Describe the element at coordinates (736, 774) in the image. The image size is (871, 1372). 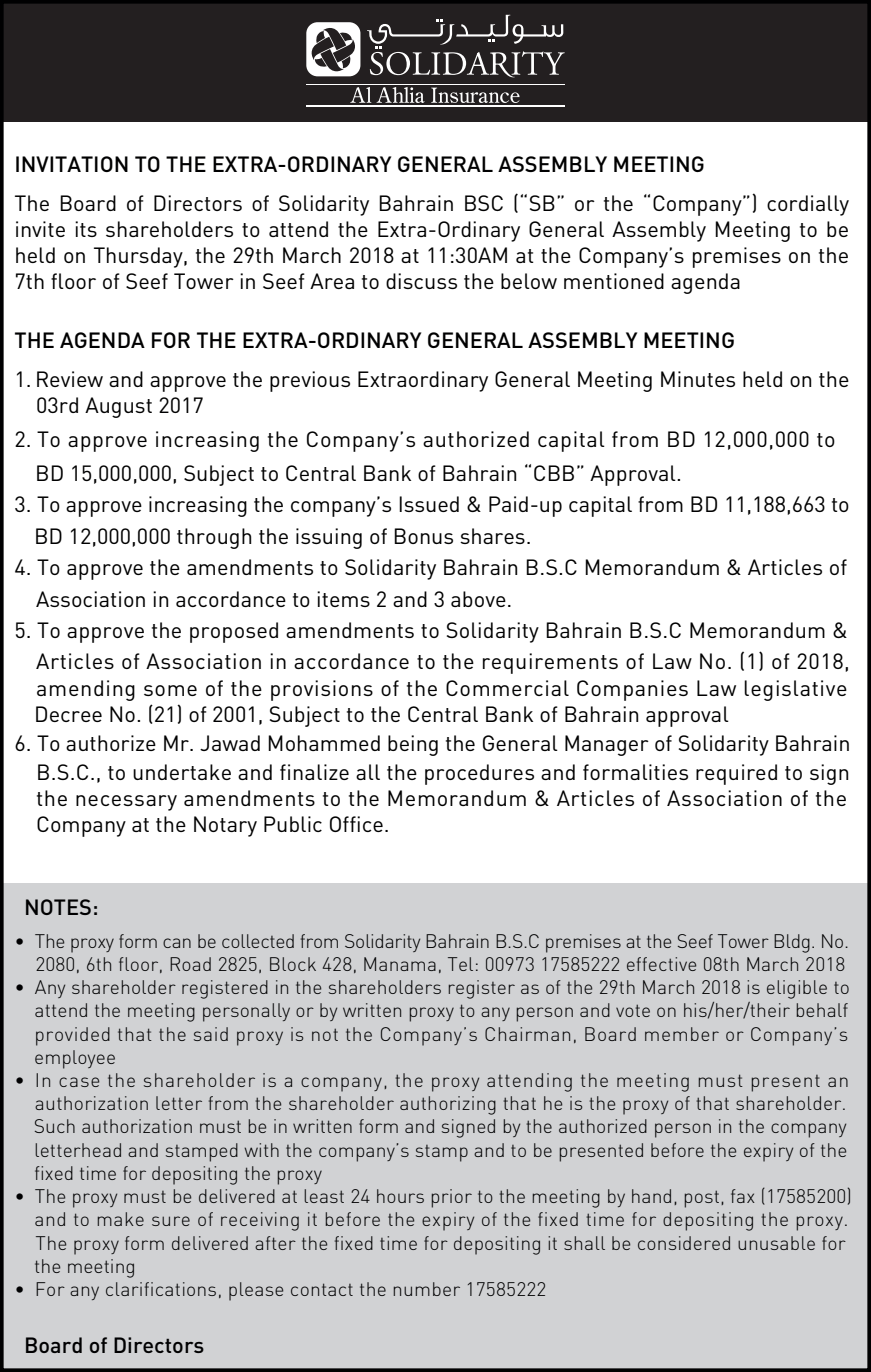
I see `required` at that location.
